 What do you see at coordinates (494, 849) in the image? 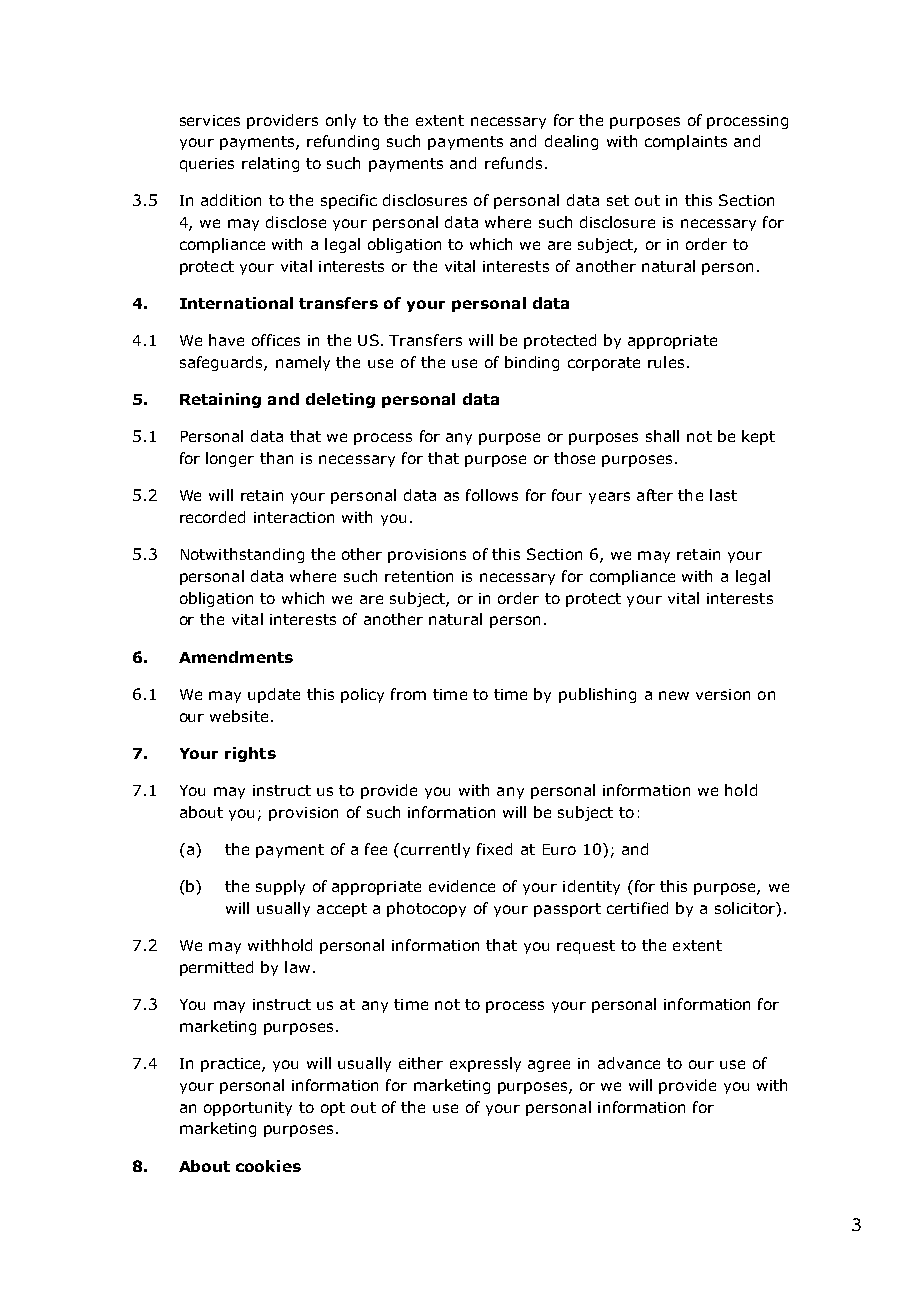
I see `fixed` at bounding box center [494, 849].
